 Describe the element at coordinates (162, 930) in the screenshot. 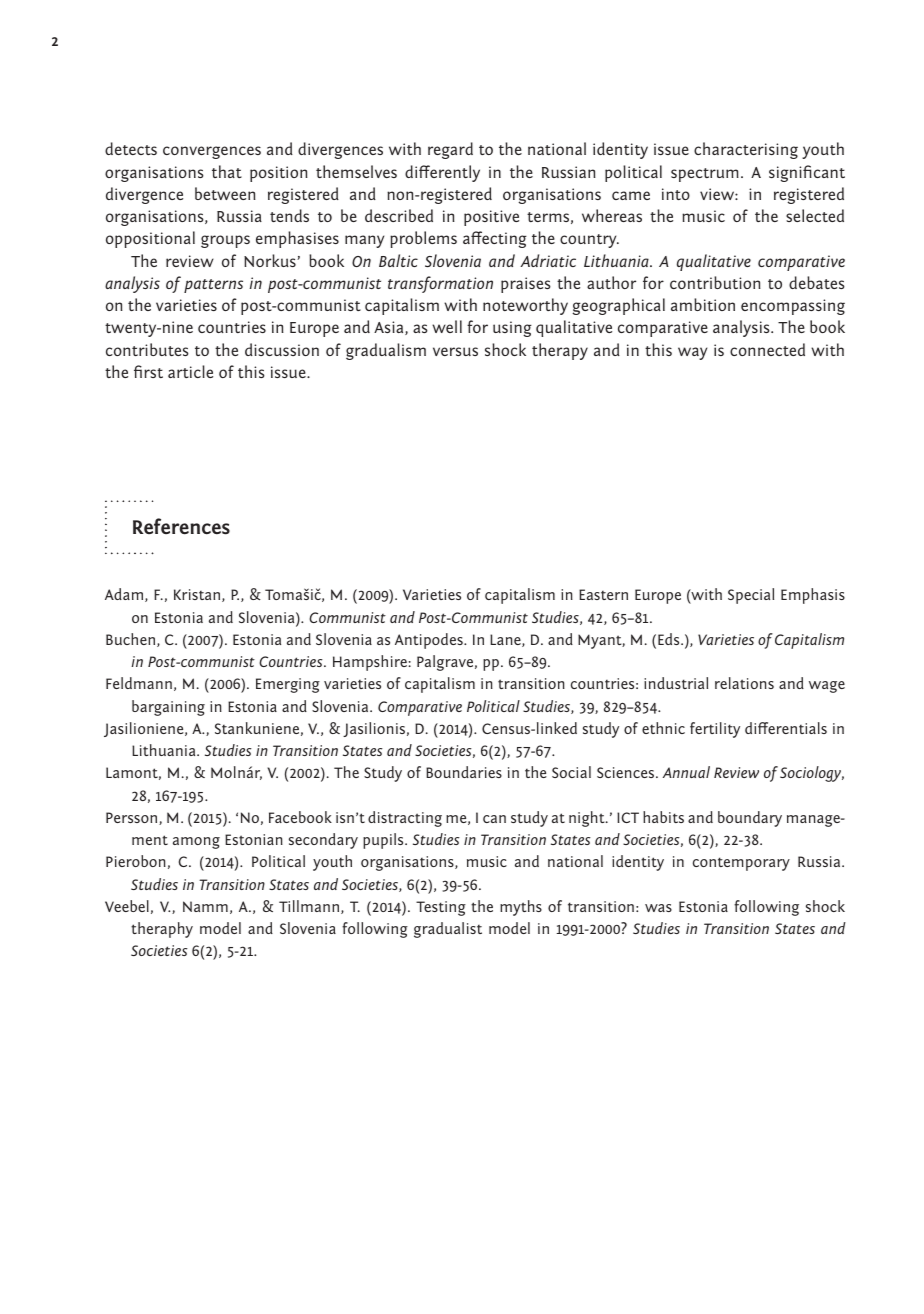

I see `theraphy` at that location.
